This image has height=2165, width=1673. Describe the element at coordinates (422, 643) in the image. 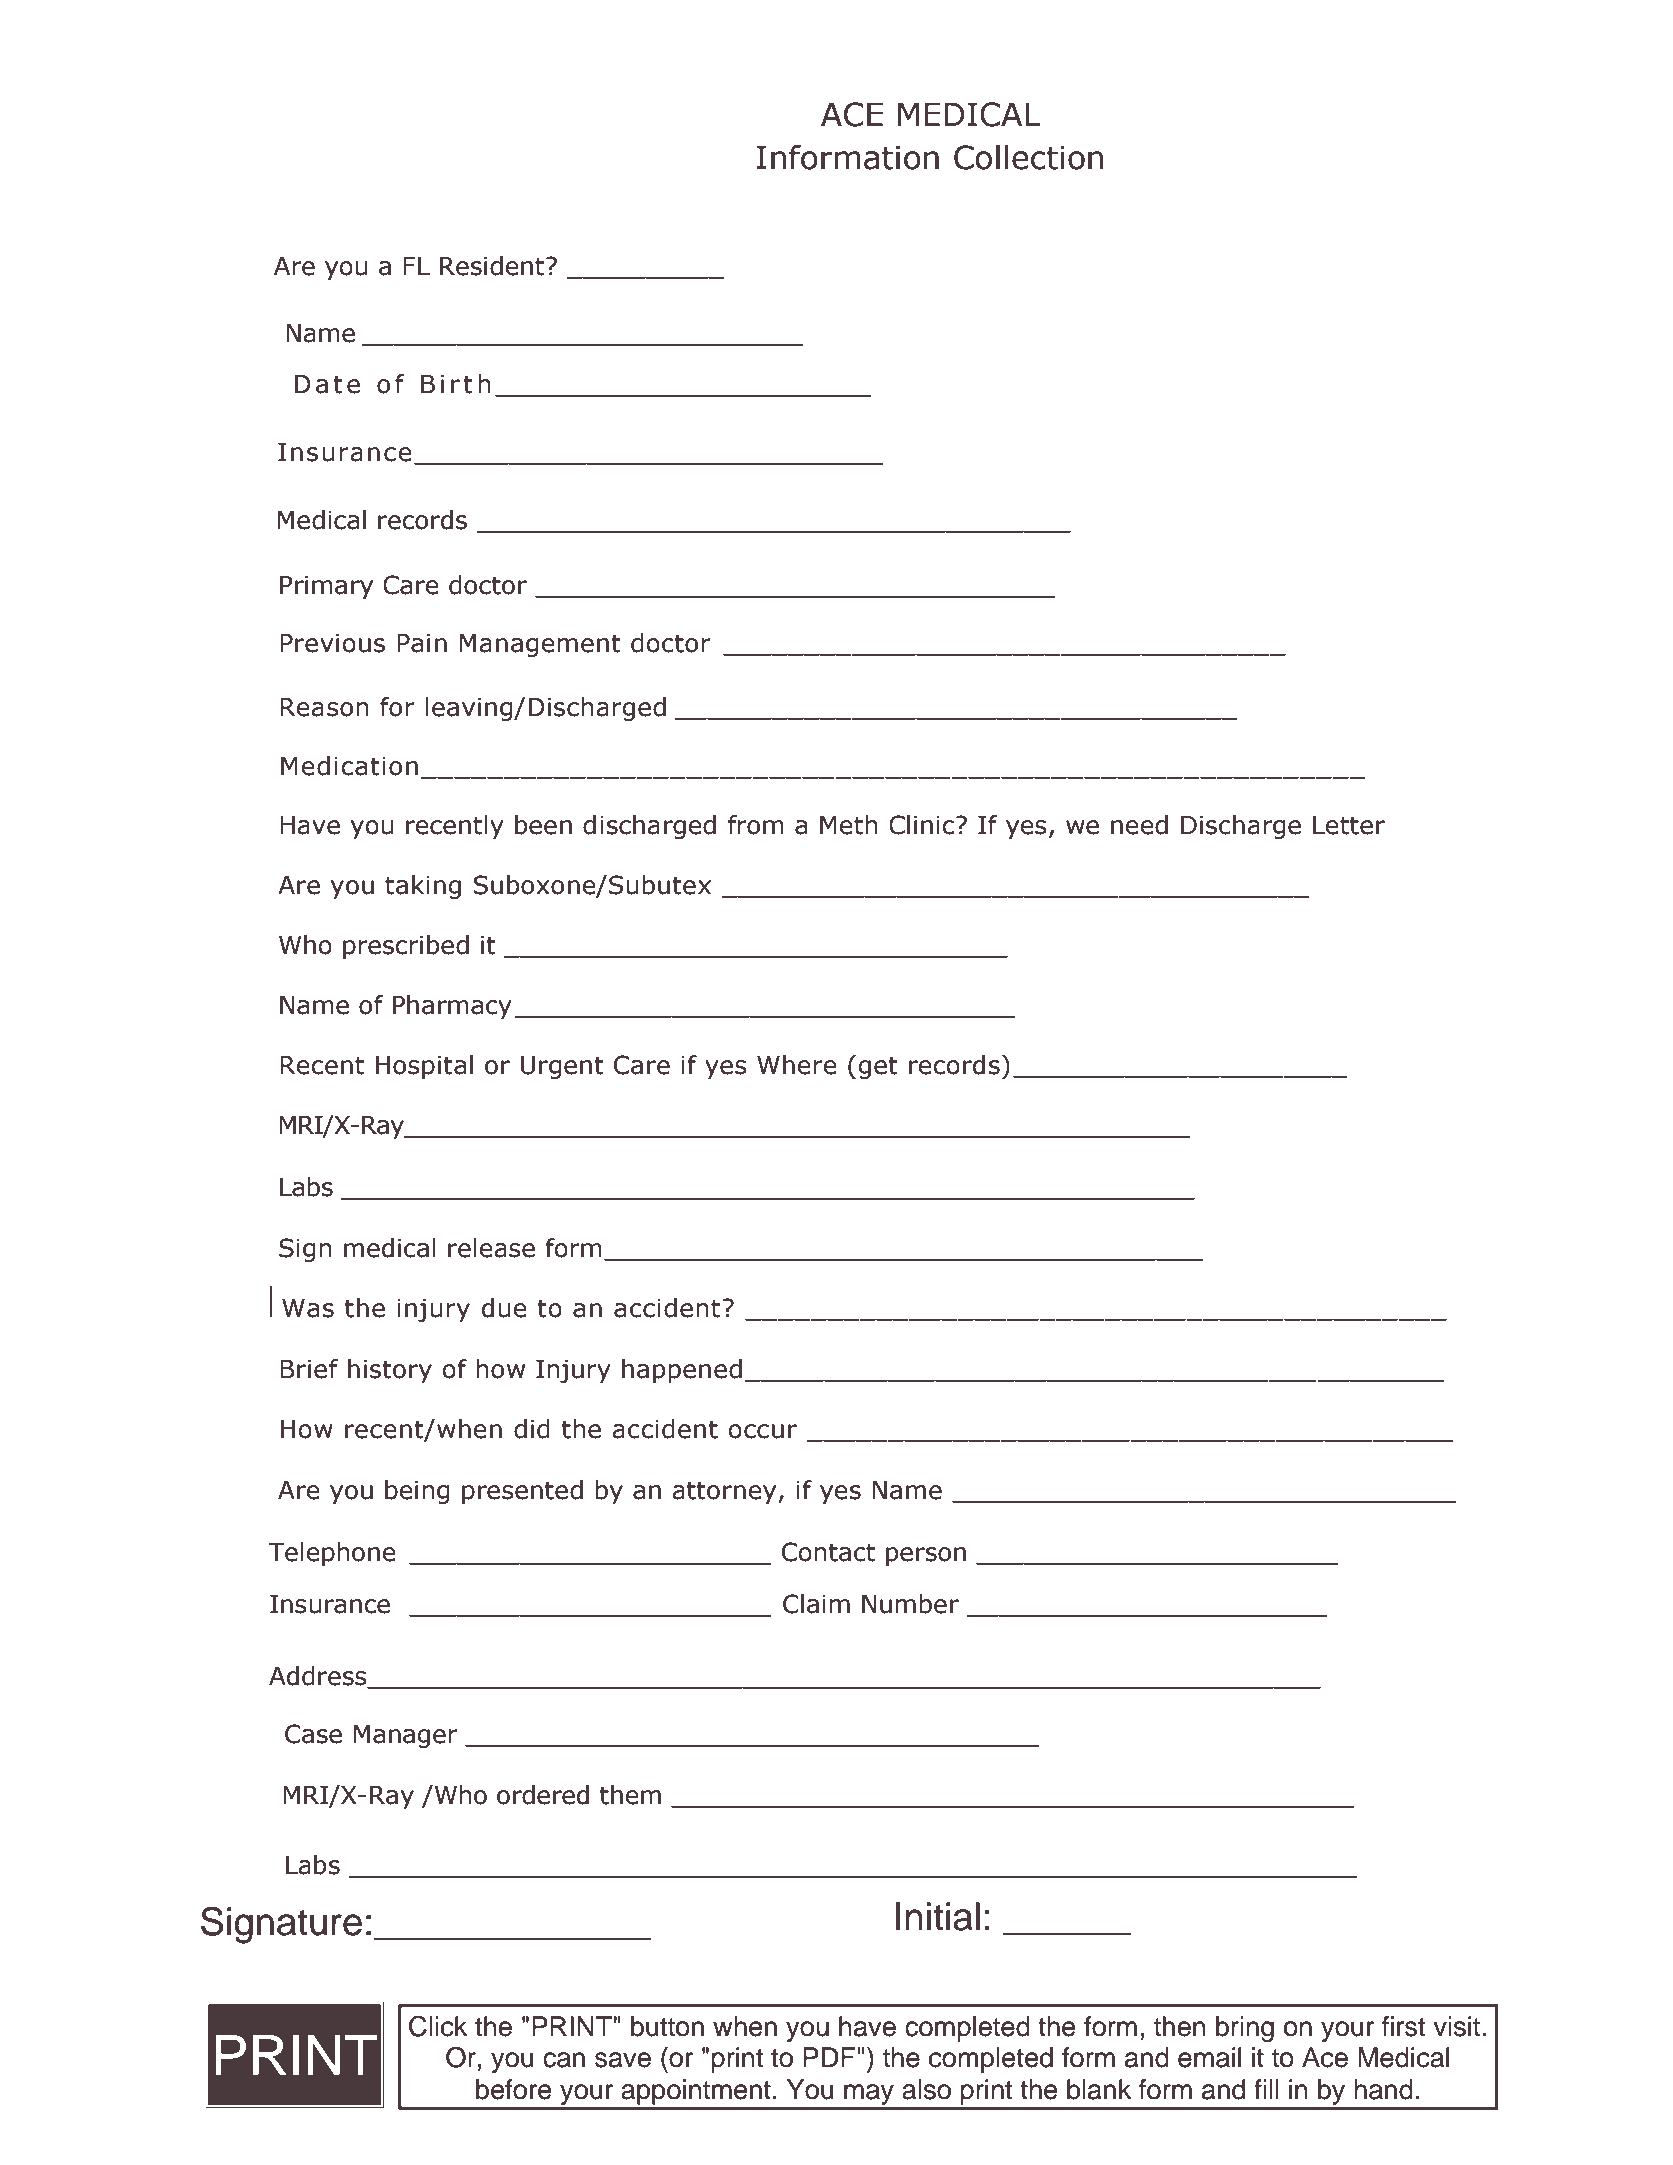

I see `Pain` at that location.
